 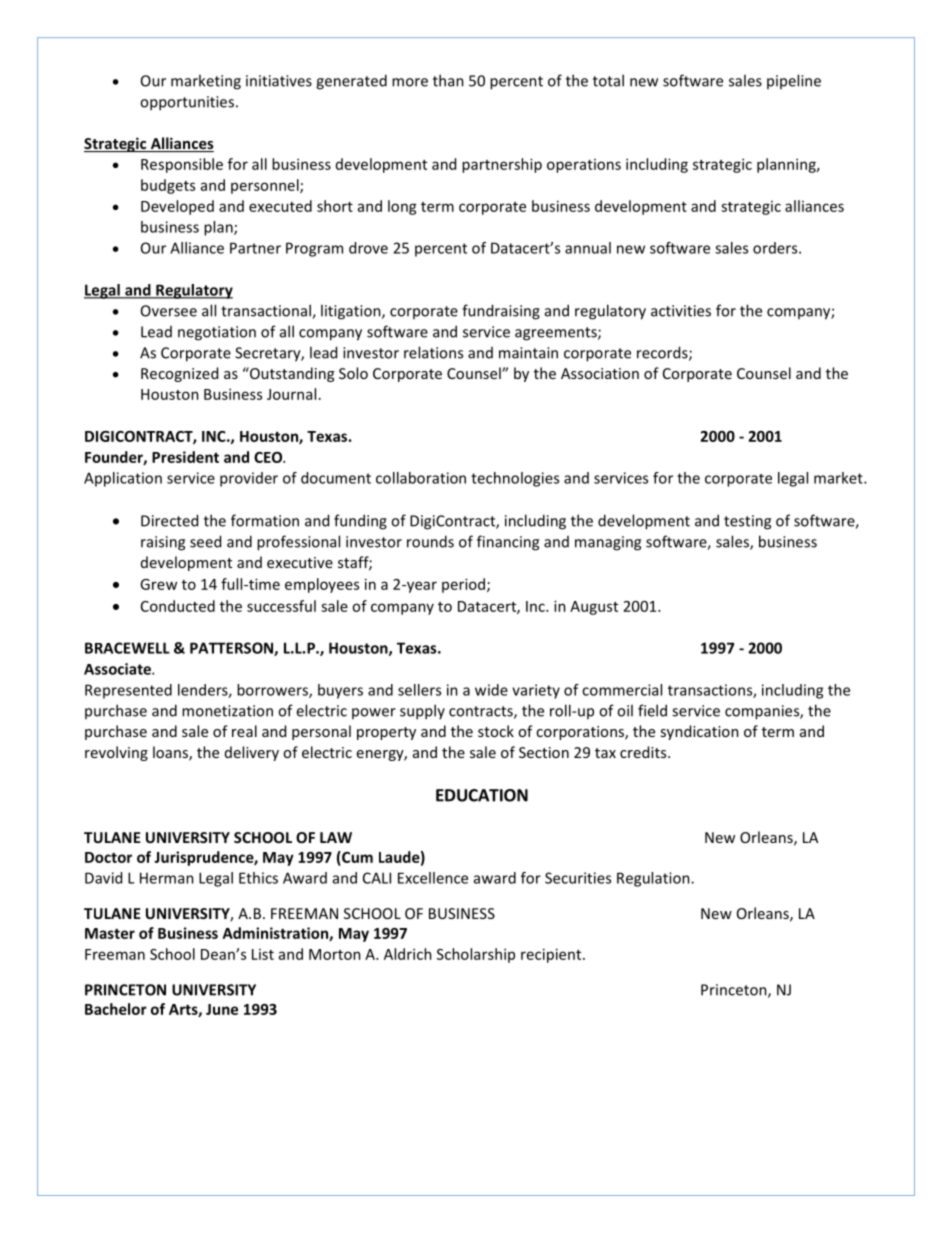 What do you see at coordinates (699, 732) in the page?
I see `syndication` at bounding box center [699, 732].
